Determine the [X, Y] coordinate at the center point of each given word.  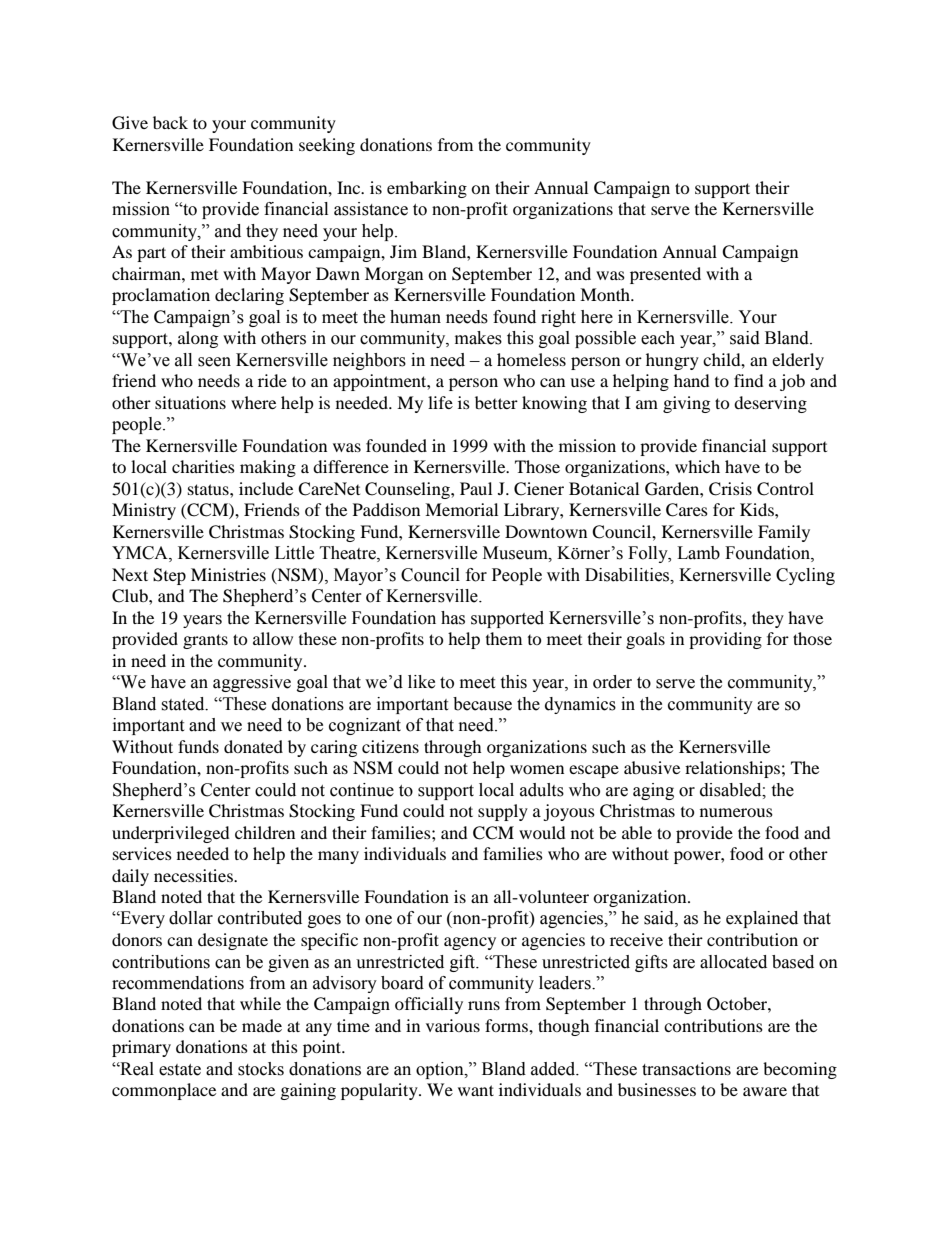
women [537, 769]
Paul [476, 488]
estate [180, 1070]
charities [203, 466]
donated [253, 746]
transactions [686, 1069]
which [697, 466]
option [441, 1070]
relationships [732, 769]
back [170, 122]
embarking [427, 189]
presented [665, 275]
